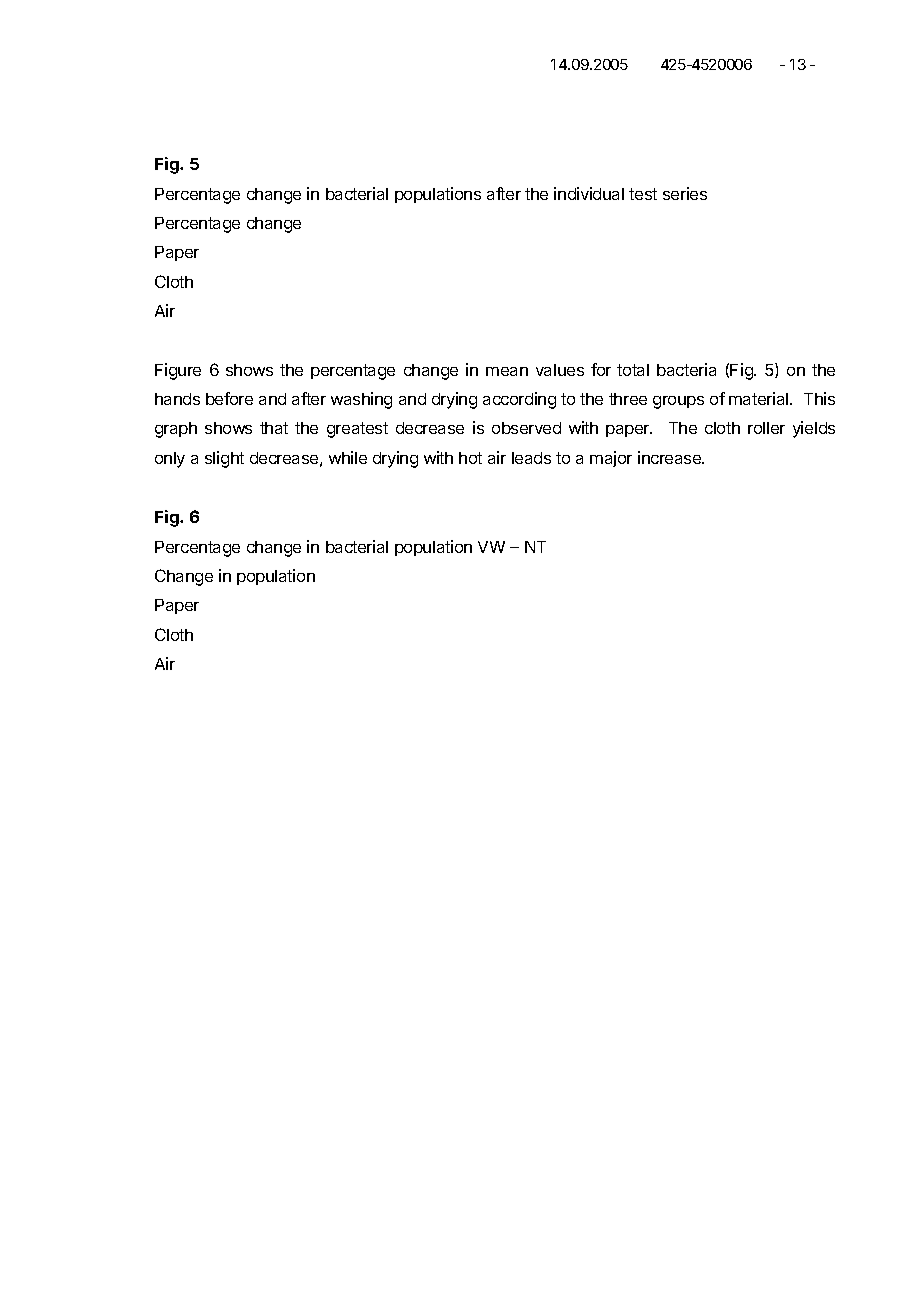  Describe the element at coordinates (671, 457) in the screenshot. I see `increase` at that location.
